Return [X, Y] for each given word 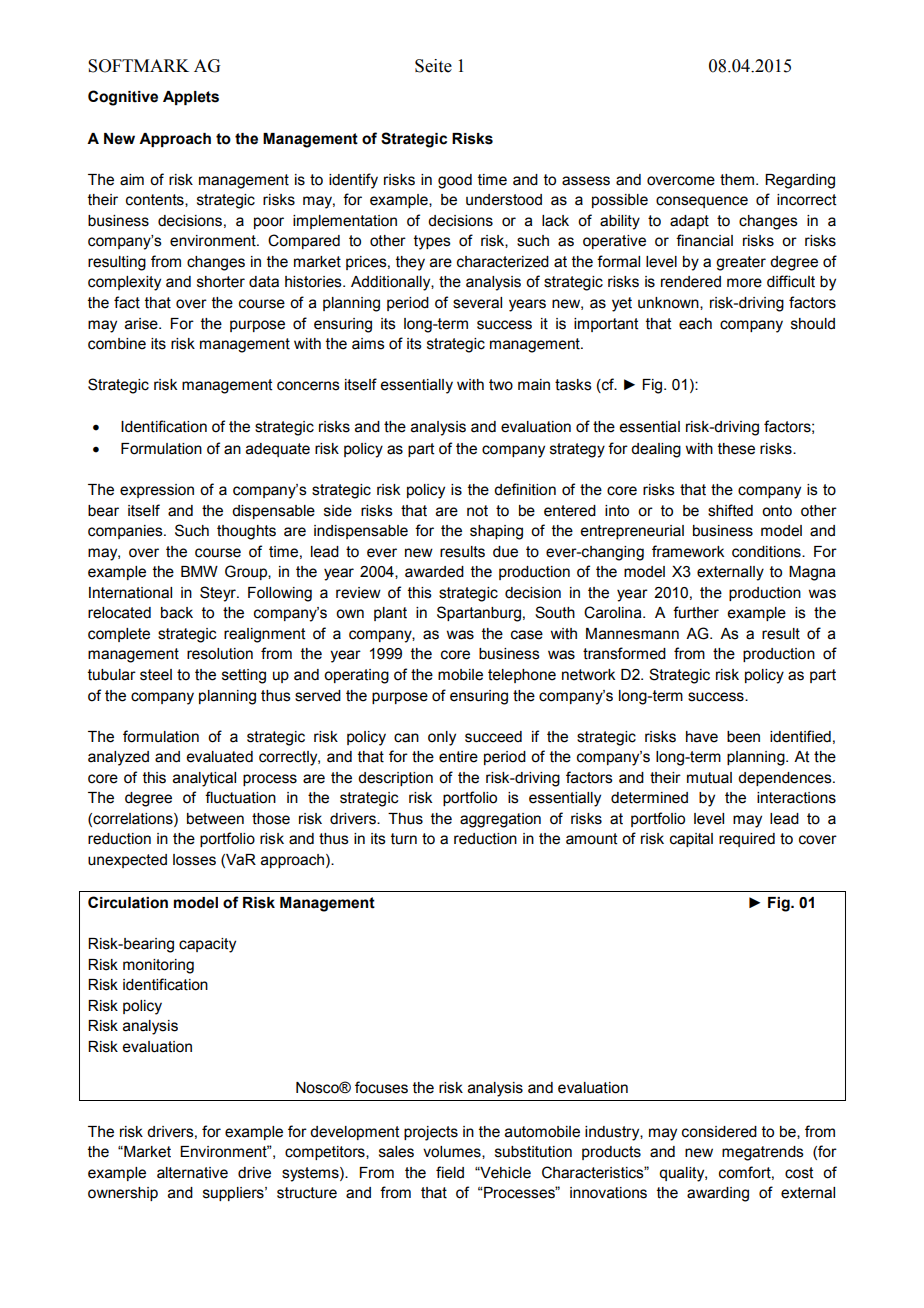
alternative [192, 1173]
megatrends [763, 1153]
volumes [453, 1152]
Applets [191, 98]
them [737, 180]
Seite [433, 66]
